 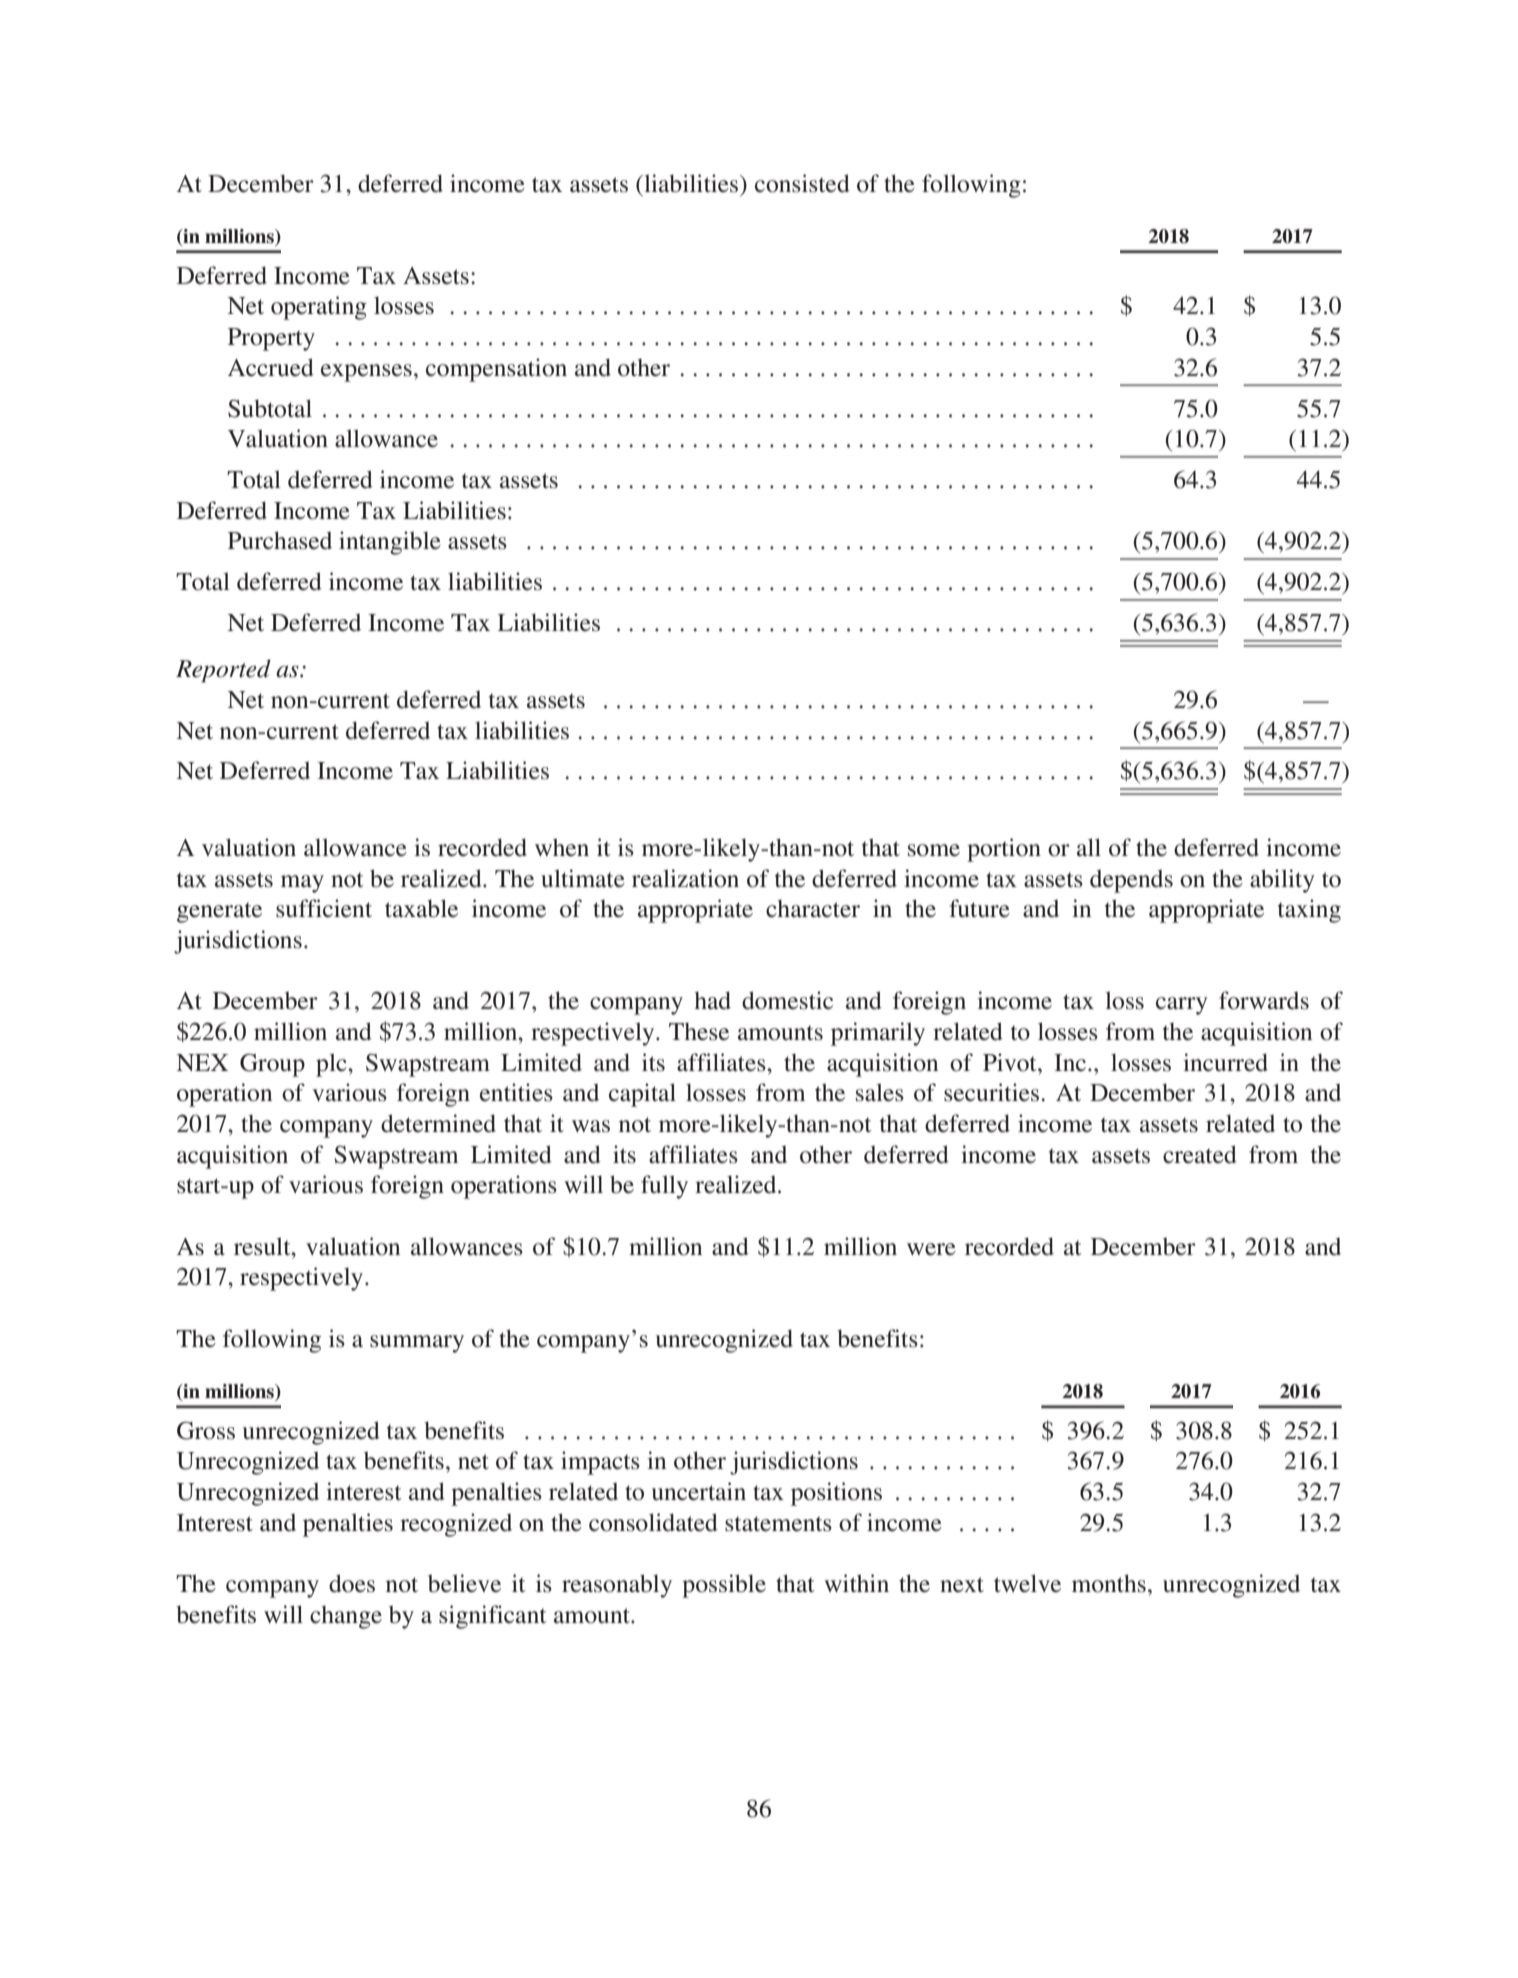 What do you see at coordinates (642, 1095) in the image?
I see `capital` at bounding box center [642, 1095].
